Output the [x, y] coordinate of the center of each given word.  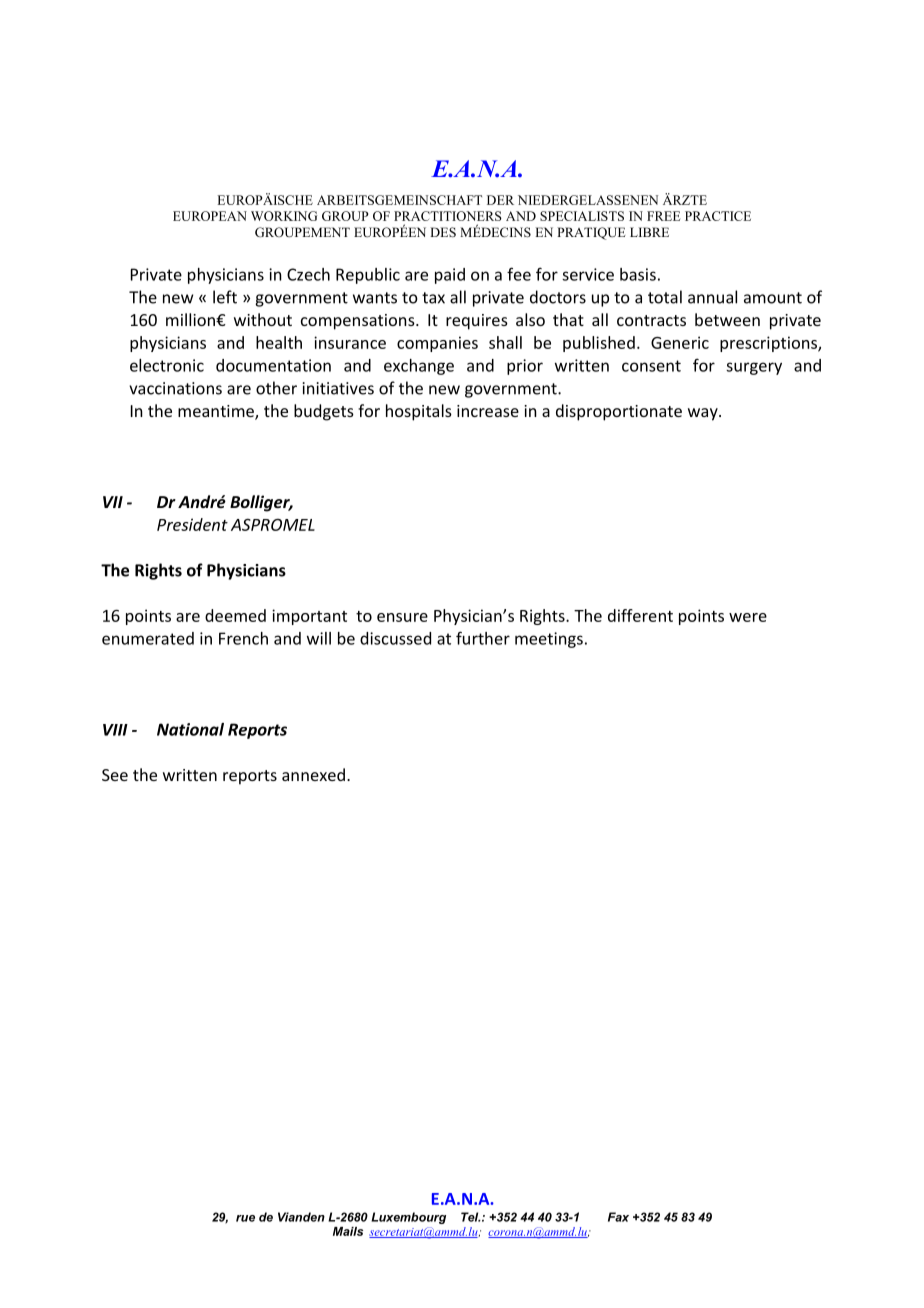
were [748, 617]
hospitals [419, 412]
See [115, 775]
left [225, 297]
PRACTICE [718, 216]
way [704, 414]
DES [443, 232]
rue [245, 1218]
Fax [618, 1217]
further [483, 638]
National [190, 729]
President [192, 524]
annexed [313, 774]
